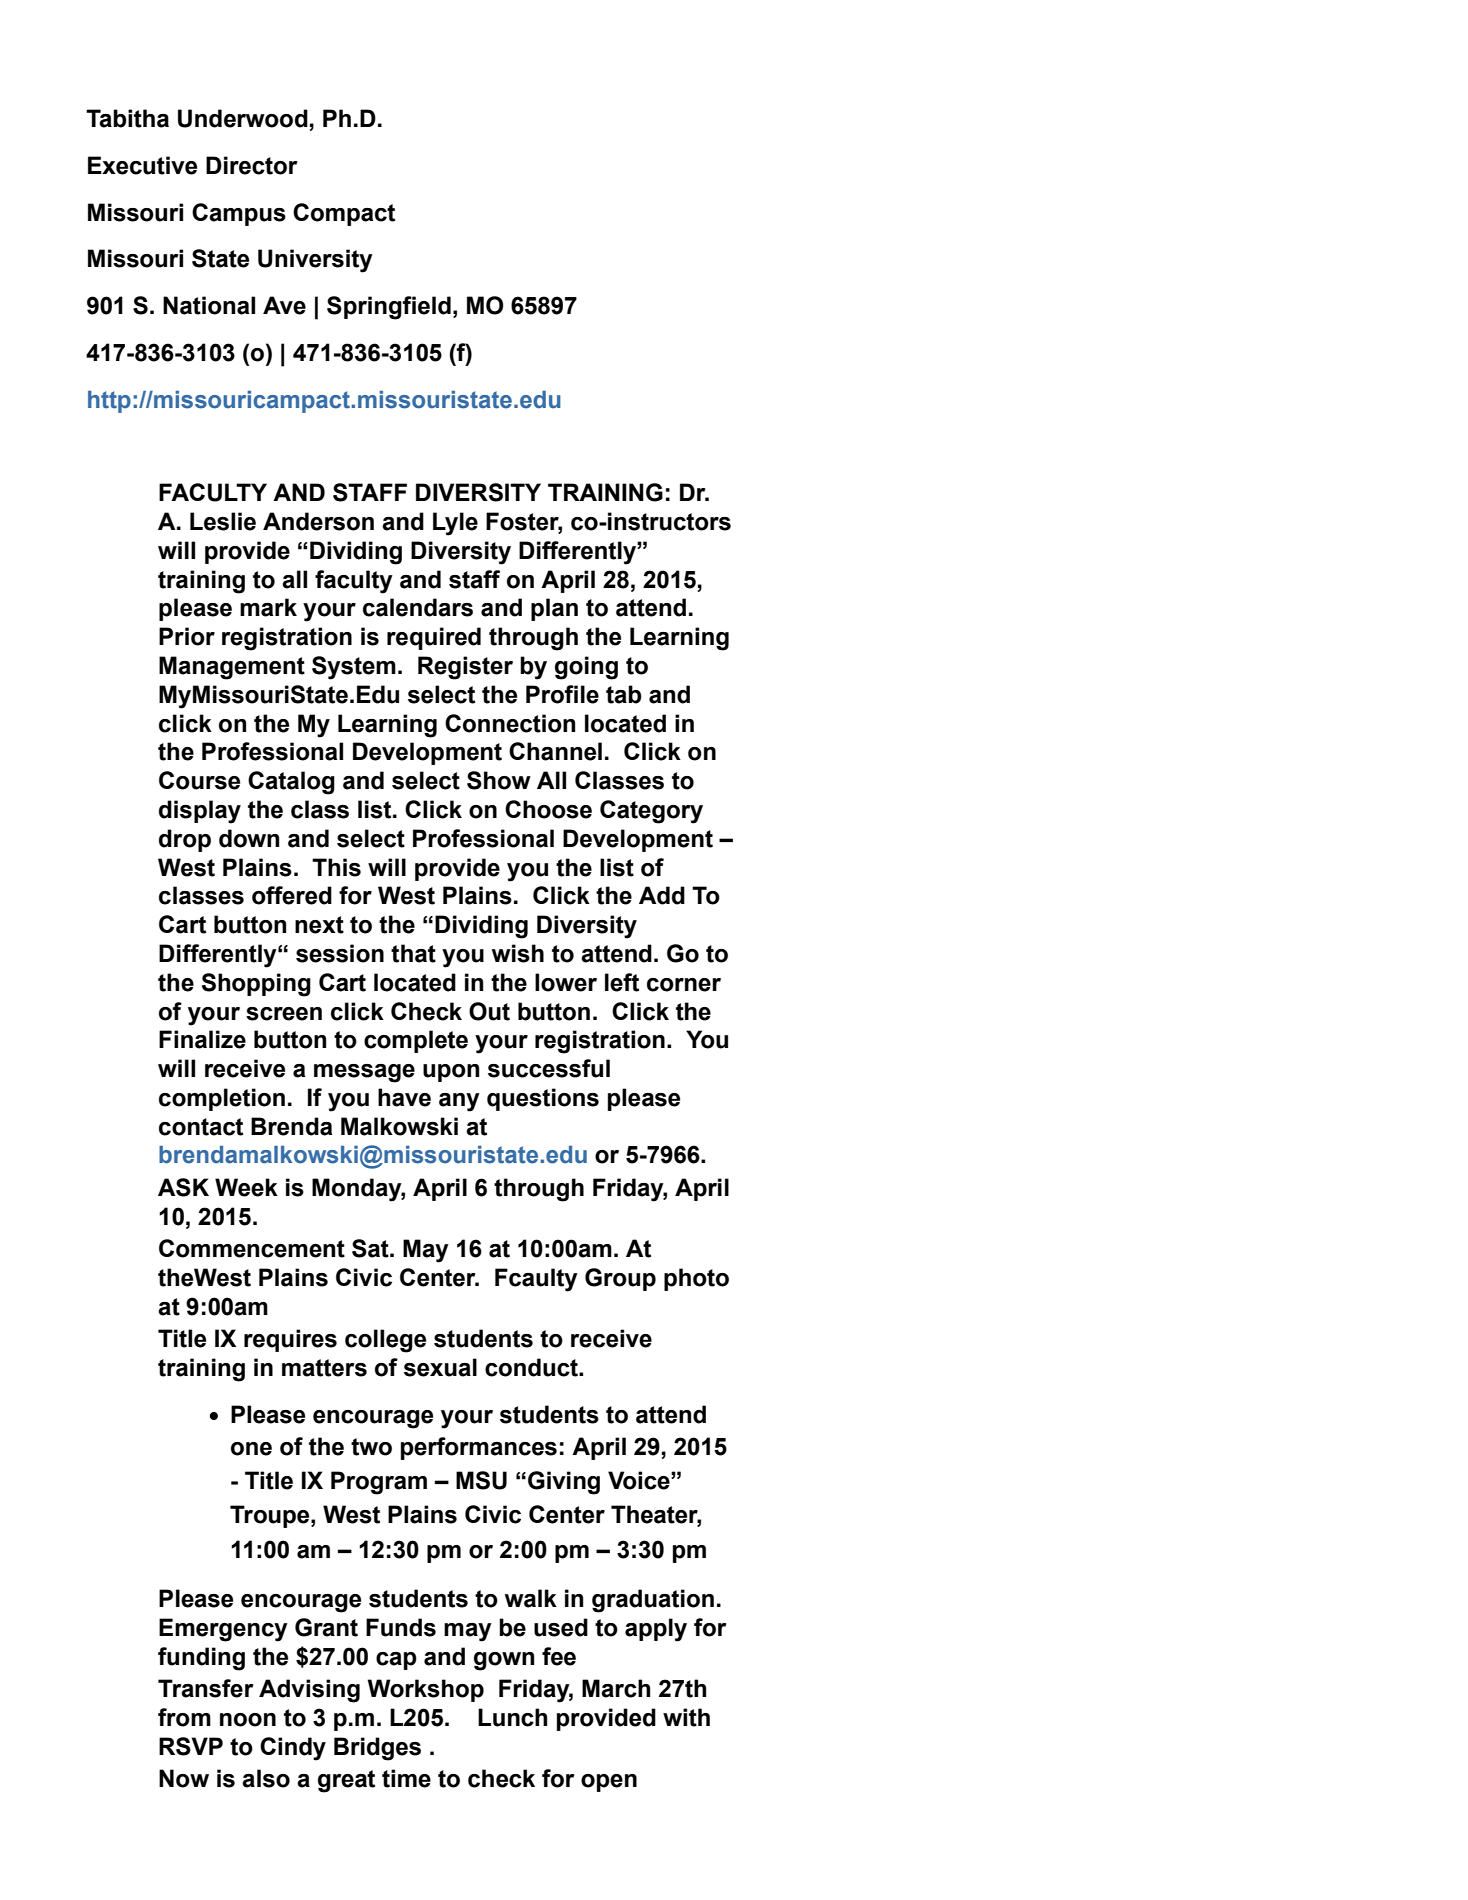  Describe the element at coordinates (199, 780) in the page. I see `Course` at that location.
